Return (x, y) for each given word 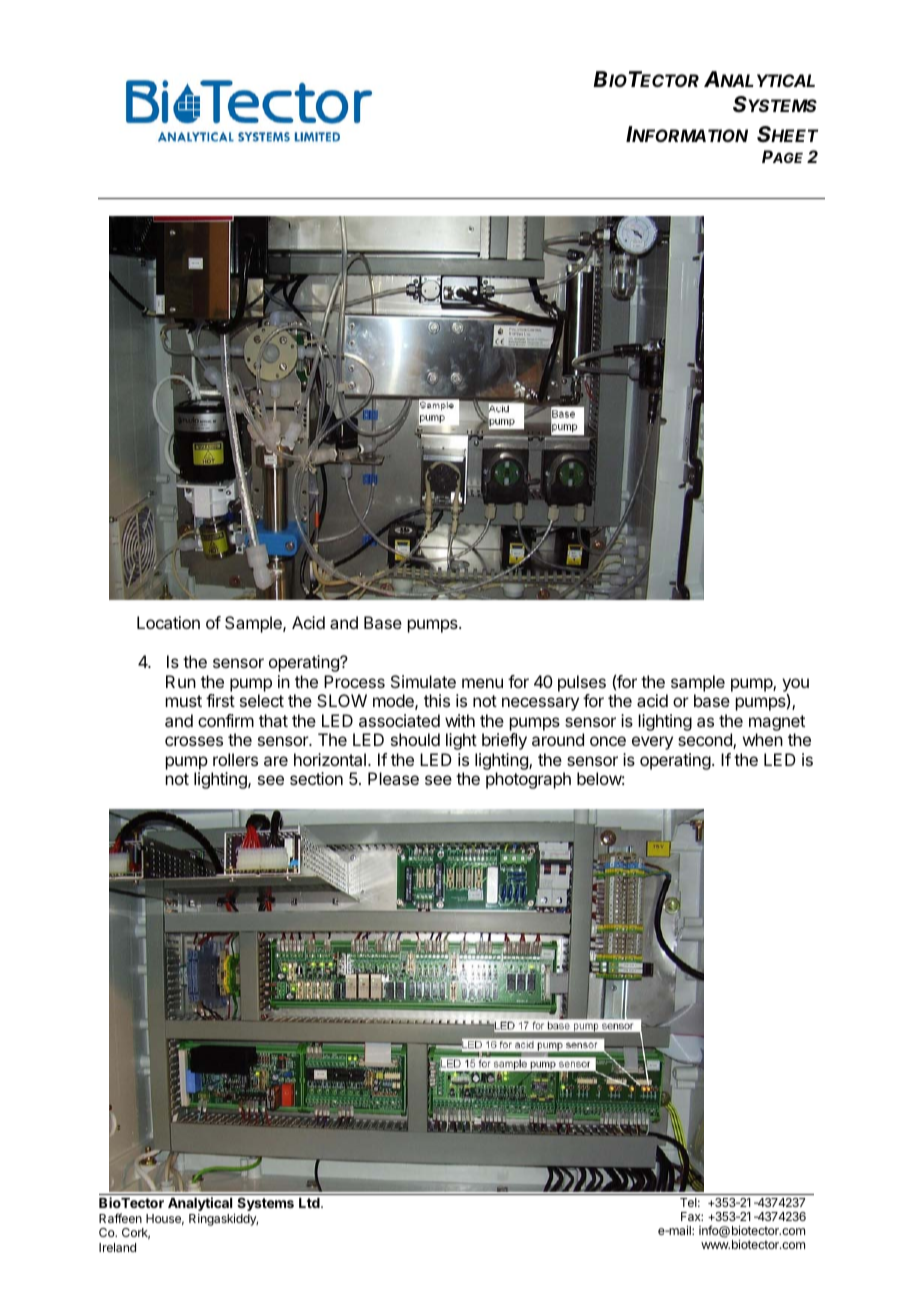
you (795, 685)
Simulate (423, 681)
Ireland (117, 1247)
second (706, 741)
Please (393, 778)
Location (168, 622)
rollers (235, 759)
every (652, 743)
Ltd (310, 1203)
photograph (528, 780)
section (316, 778)
